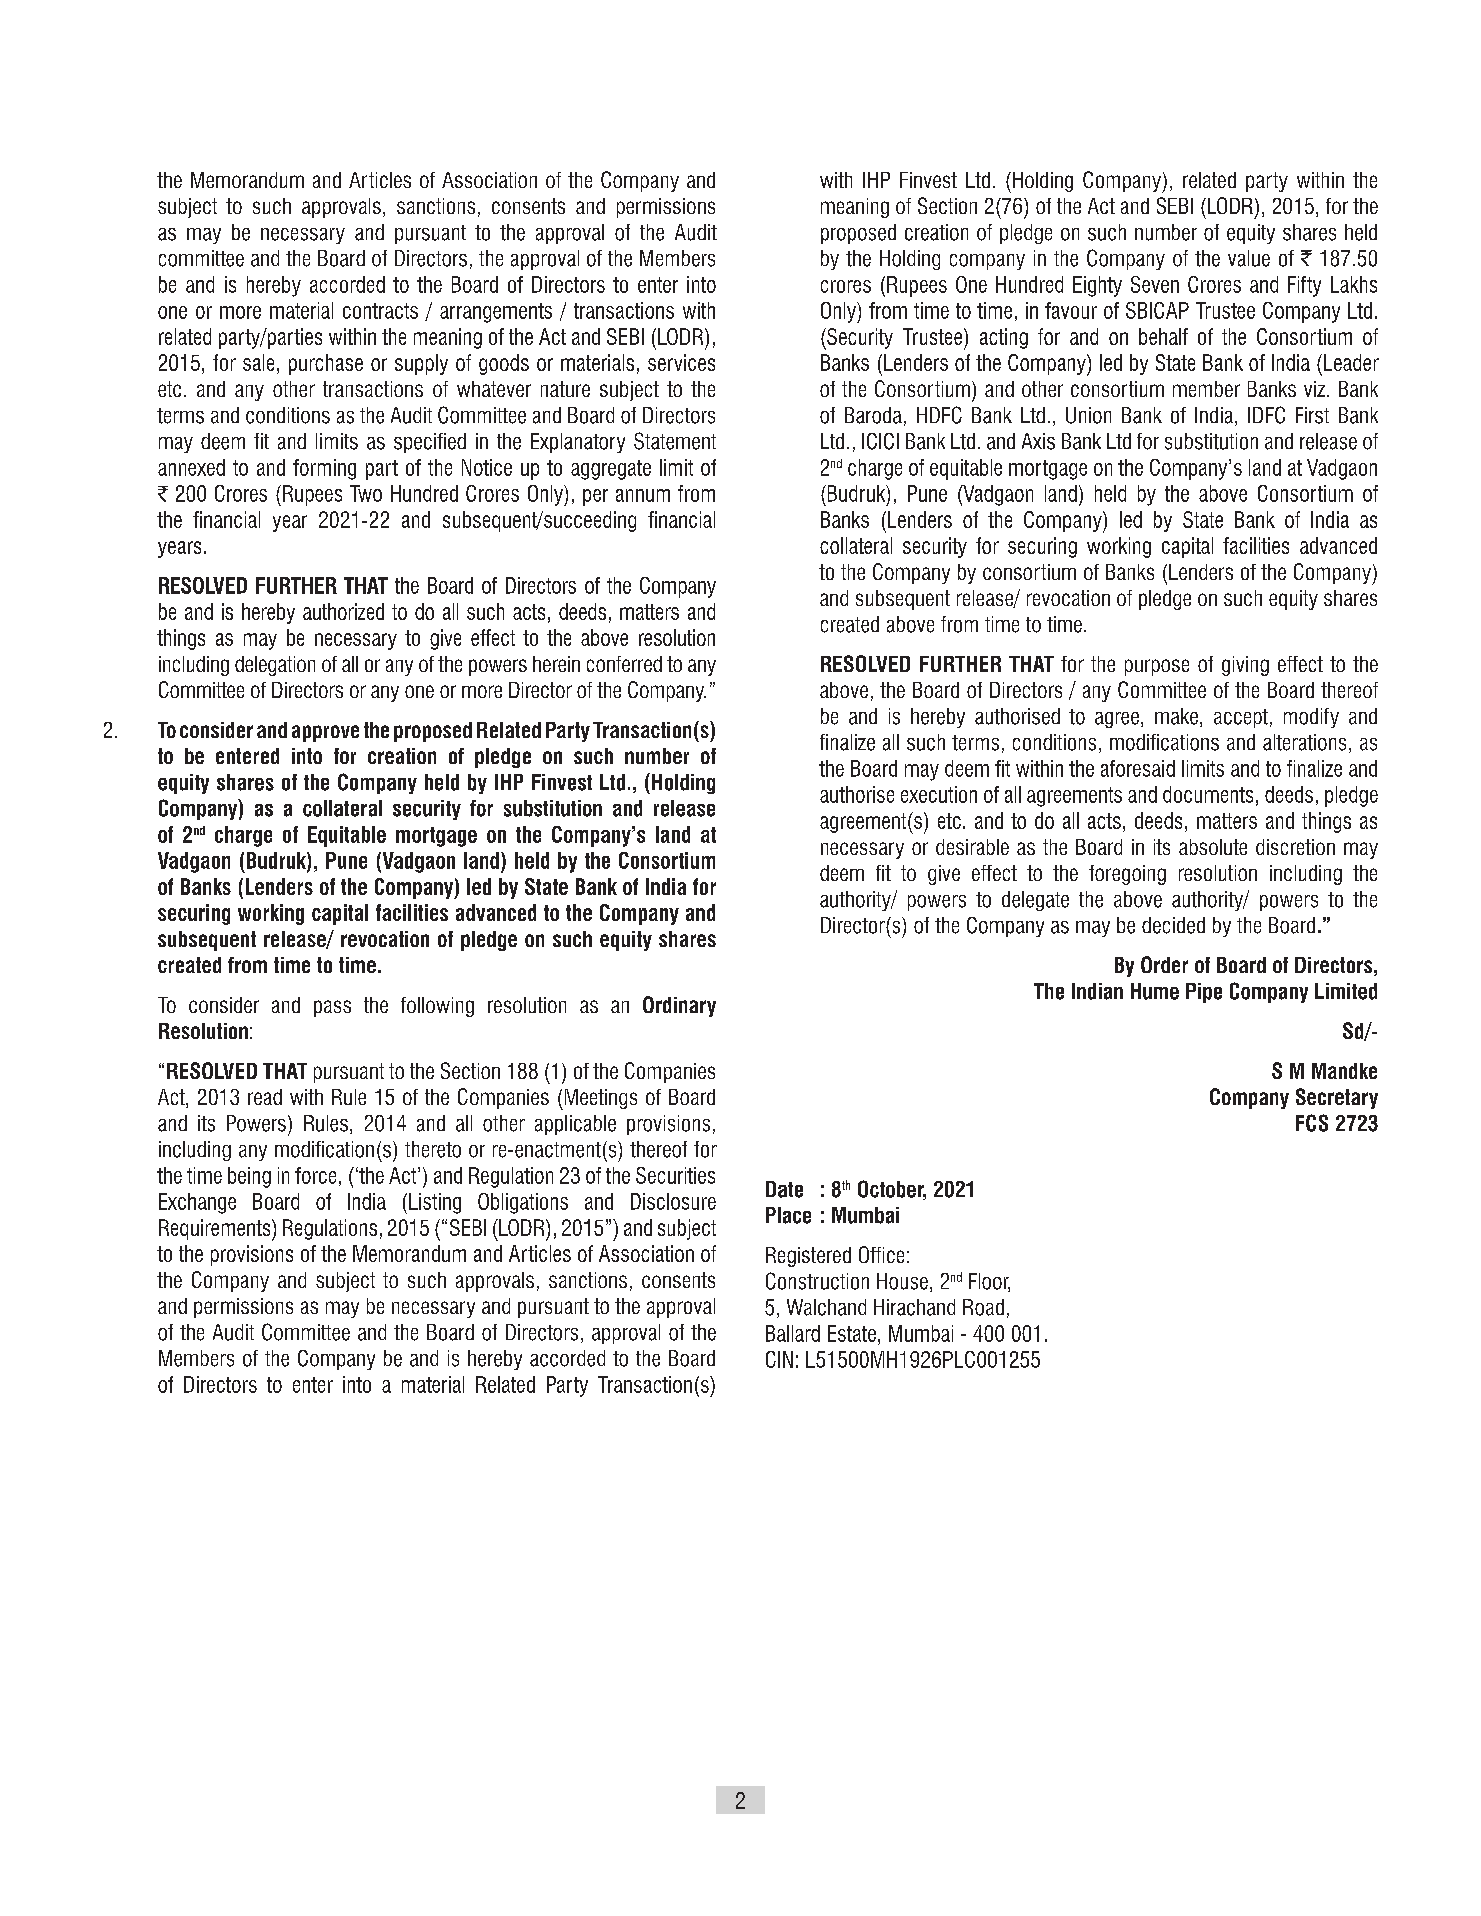 The width and height of the screenshot is (1481, 1916). What do you see at coordinates (326, 364) in the screenshot?
I see `purchase` at bounding box center [326, 364].
